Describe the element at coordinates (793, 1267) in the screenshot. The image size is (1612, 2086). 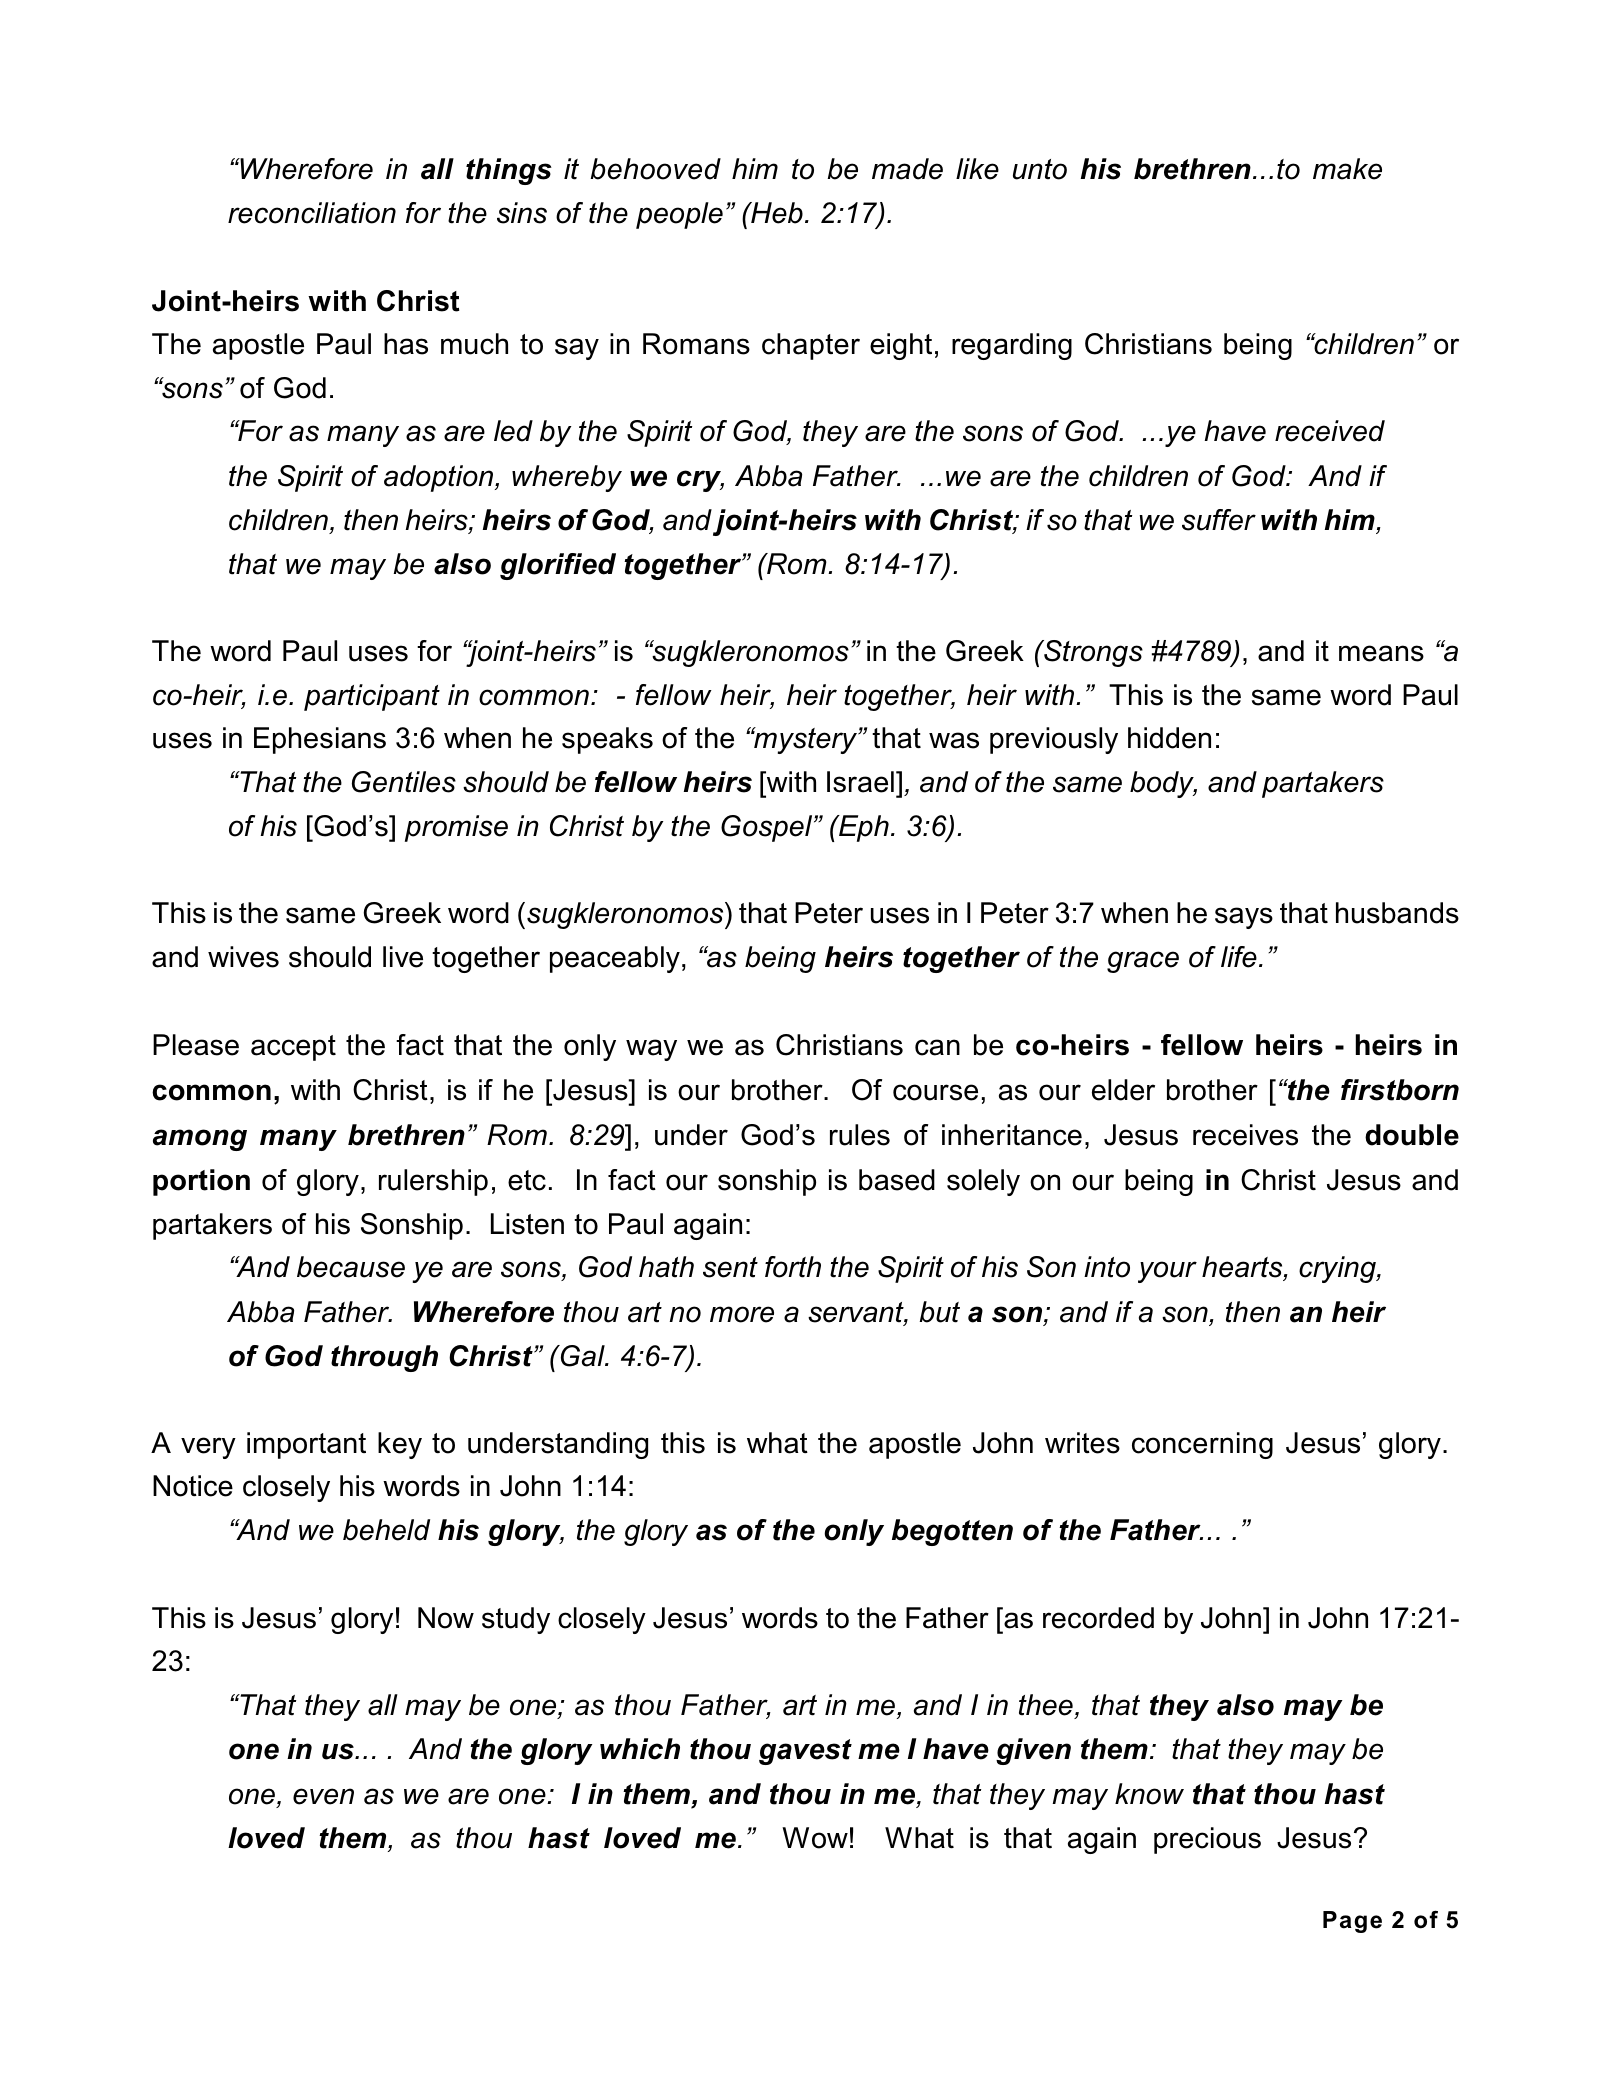
I see `forth` at that location.
